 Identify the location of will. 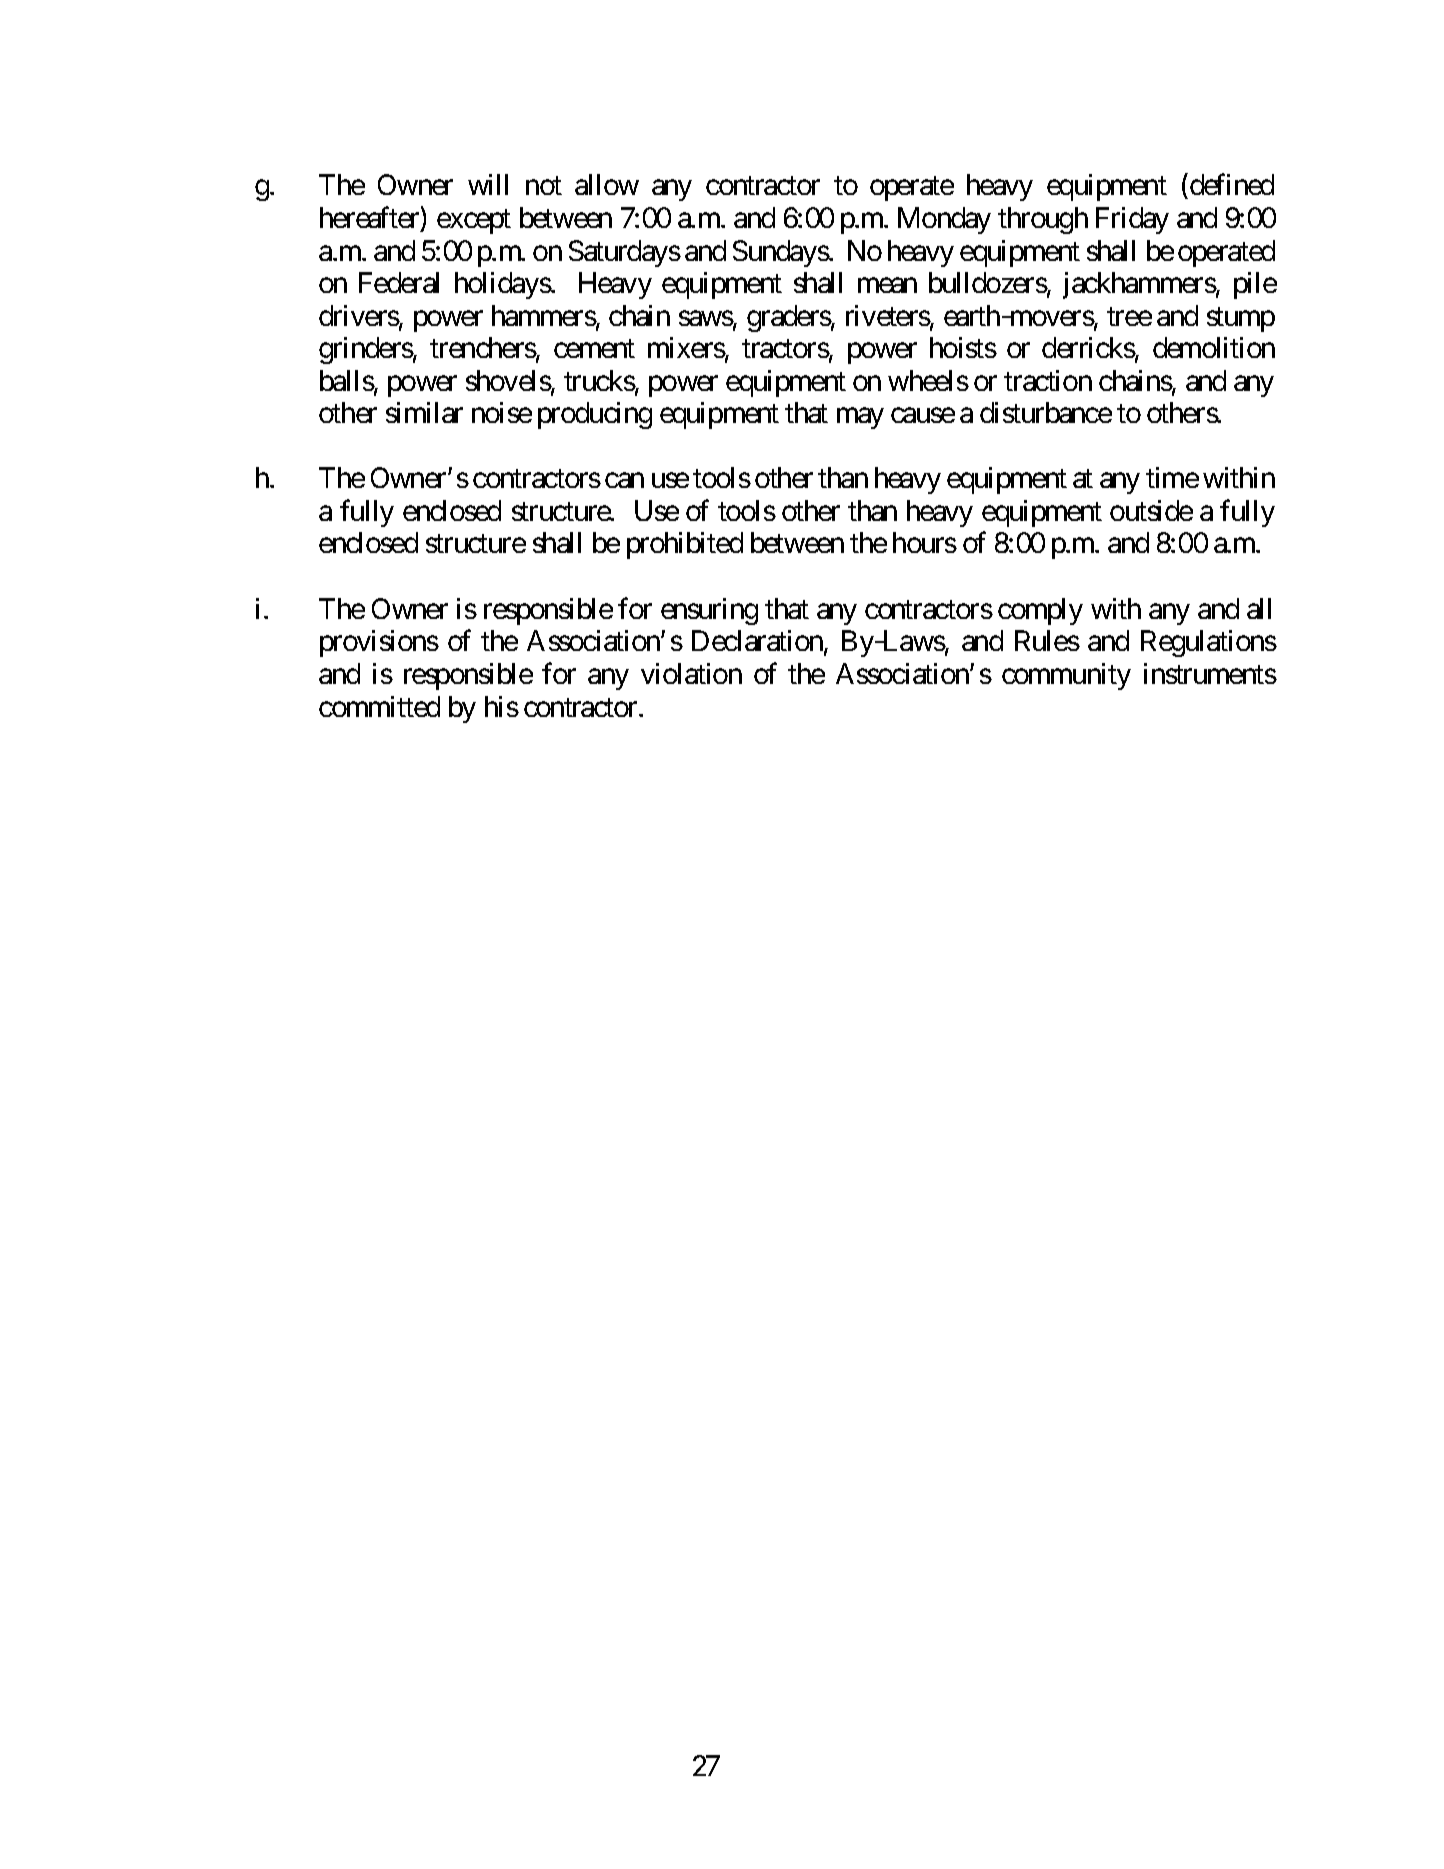
(488, 184).
